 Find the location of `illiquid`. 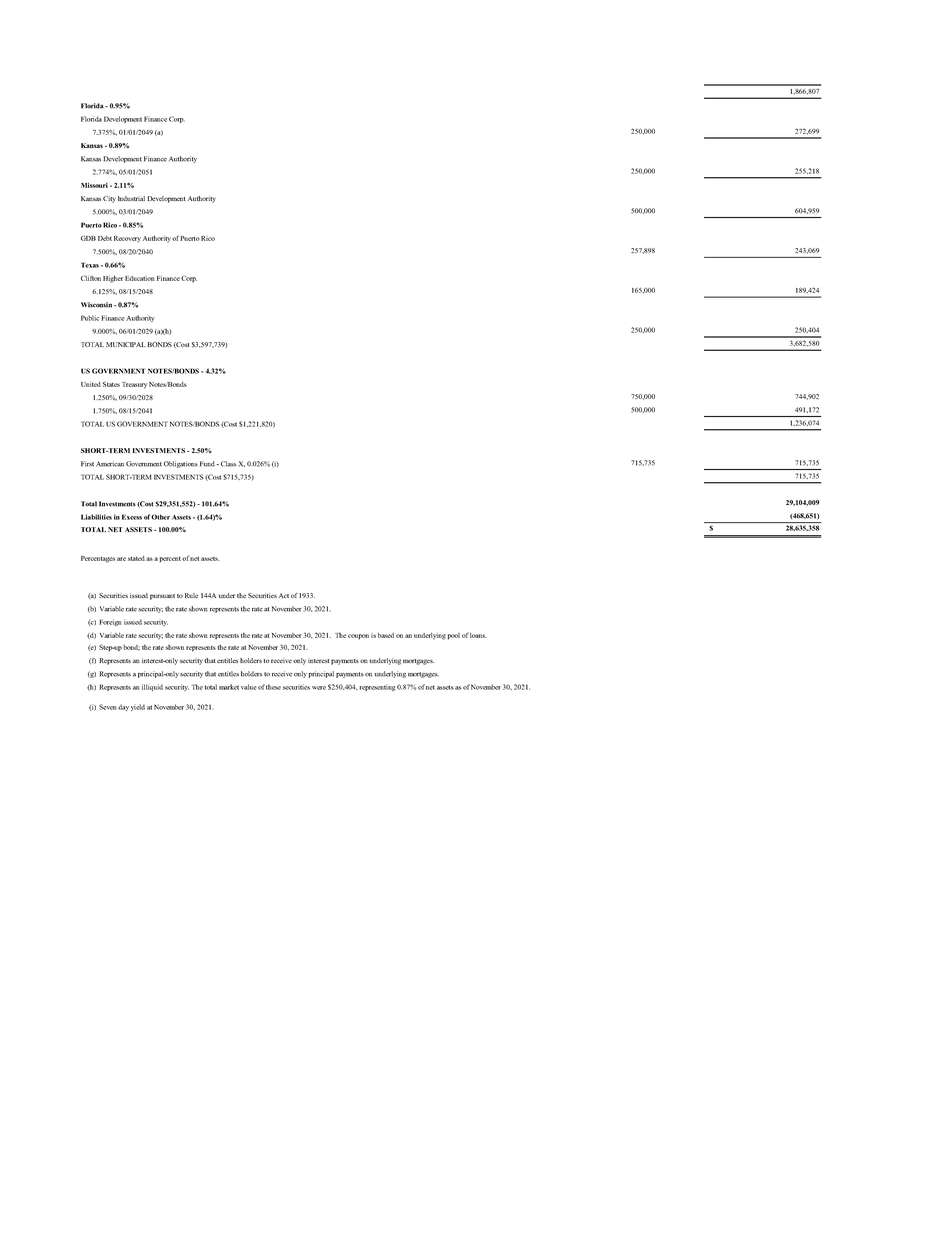

illiquid is located at coordinates (152, 687).
